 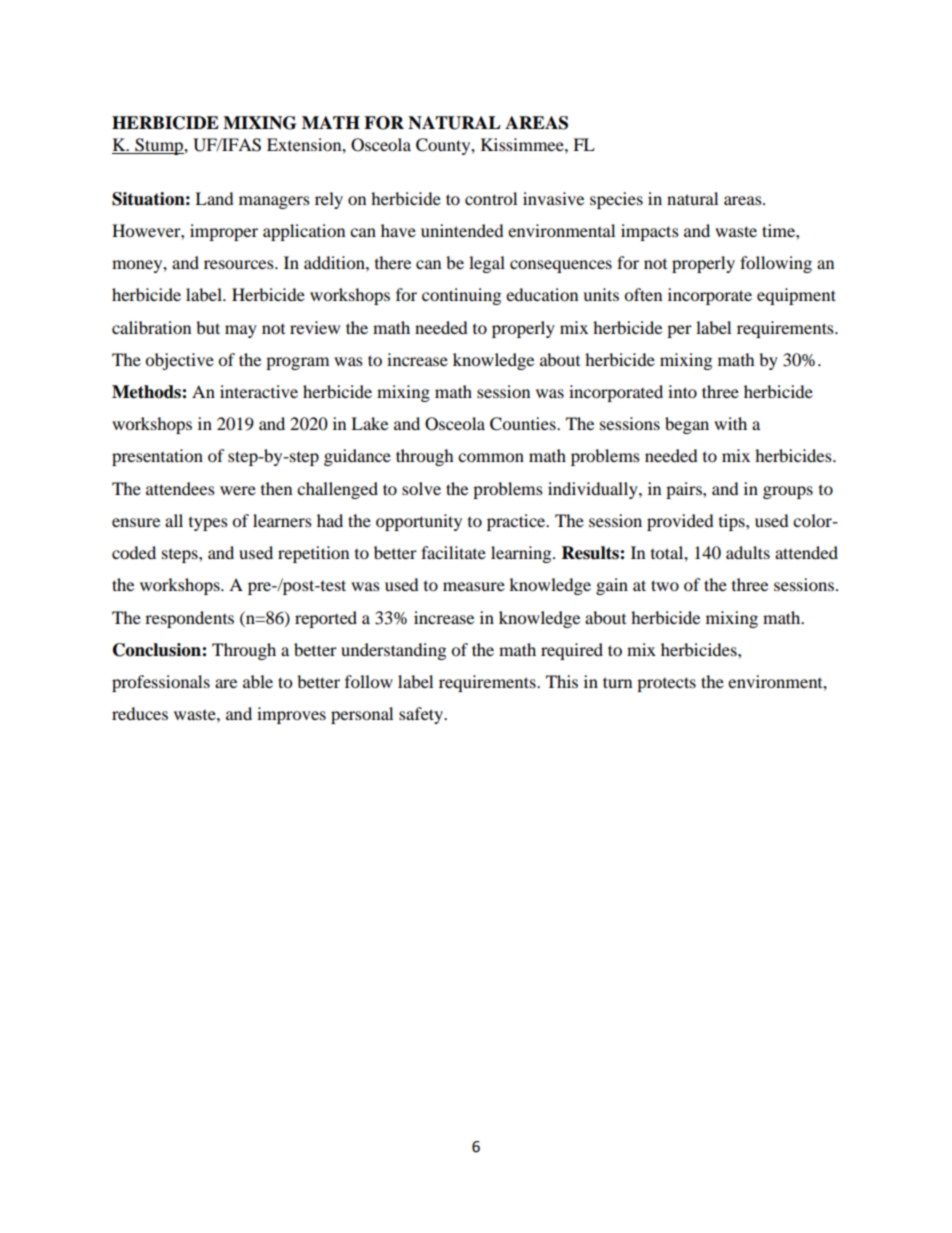 I want to click on presentation, so click(x=157, y=457).
